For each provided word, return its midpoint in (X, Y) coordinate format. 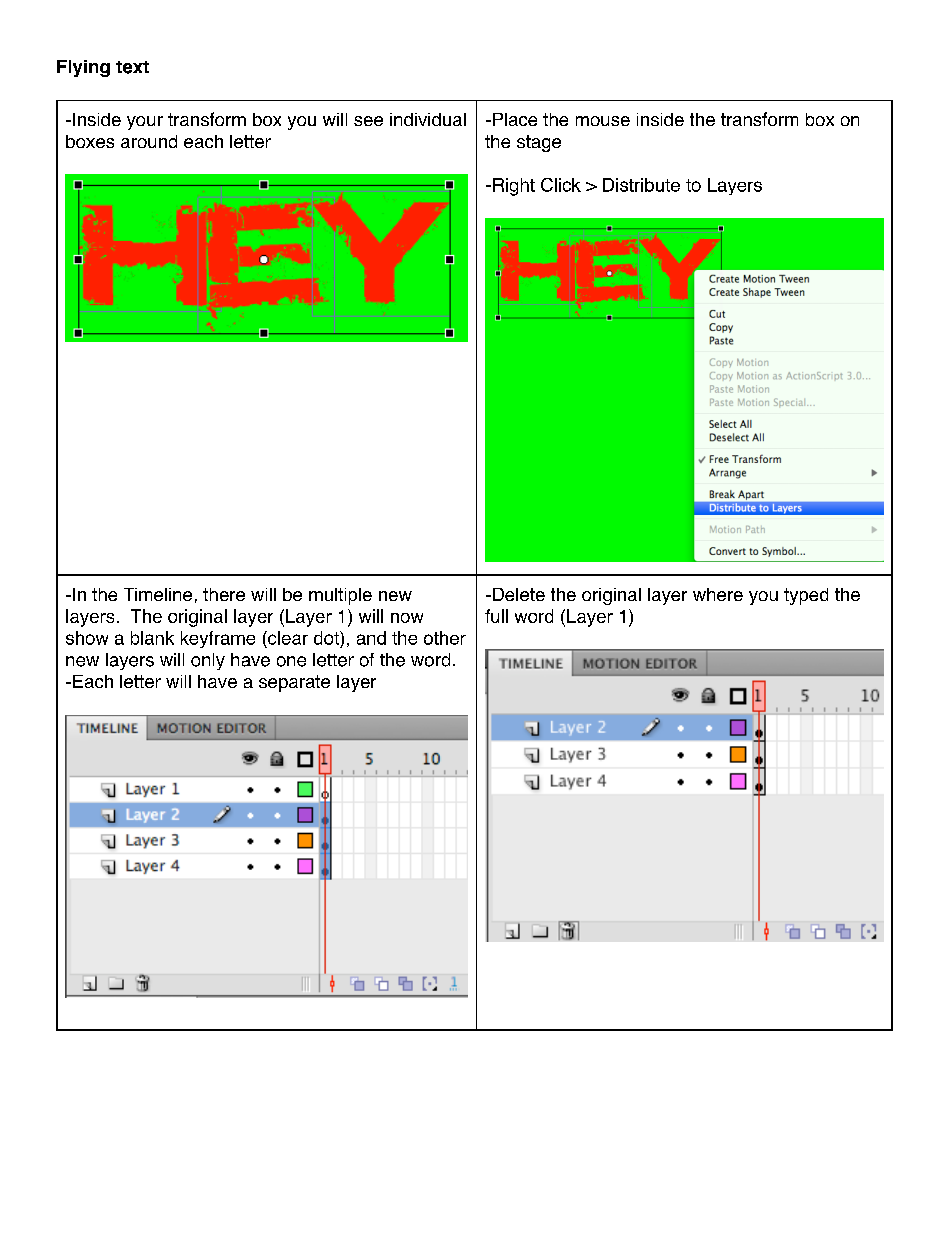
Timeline (158, 594)
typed (806, 596)
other (445, 638)
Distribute (641, 185)
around (149, 141)
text (132, 67)
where (718, 594)
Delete (517, 594)
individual (428, 119)
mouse (603, 121)
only (208, 661)
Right (514, 187)
